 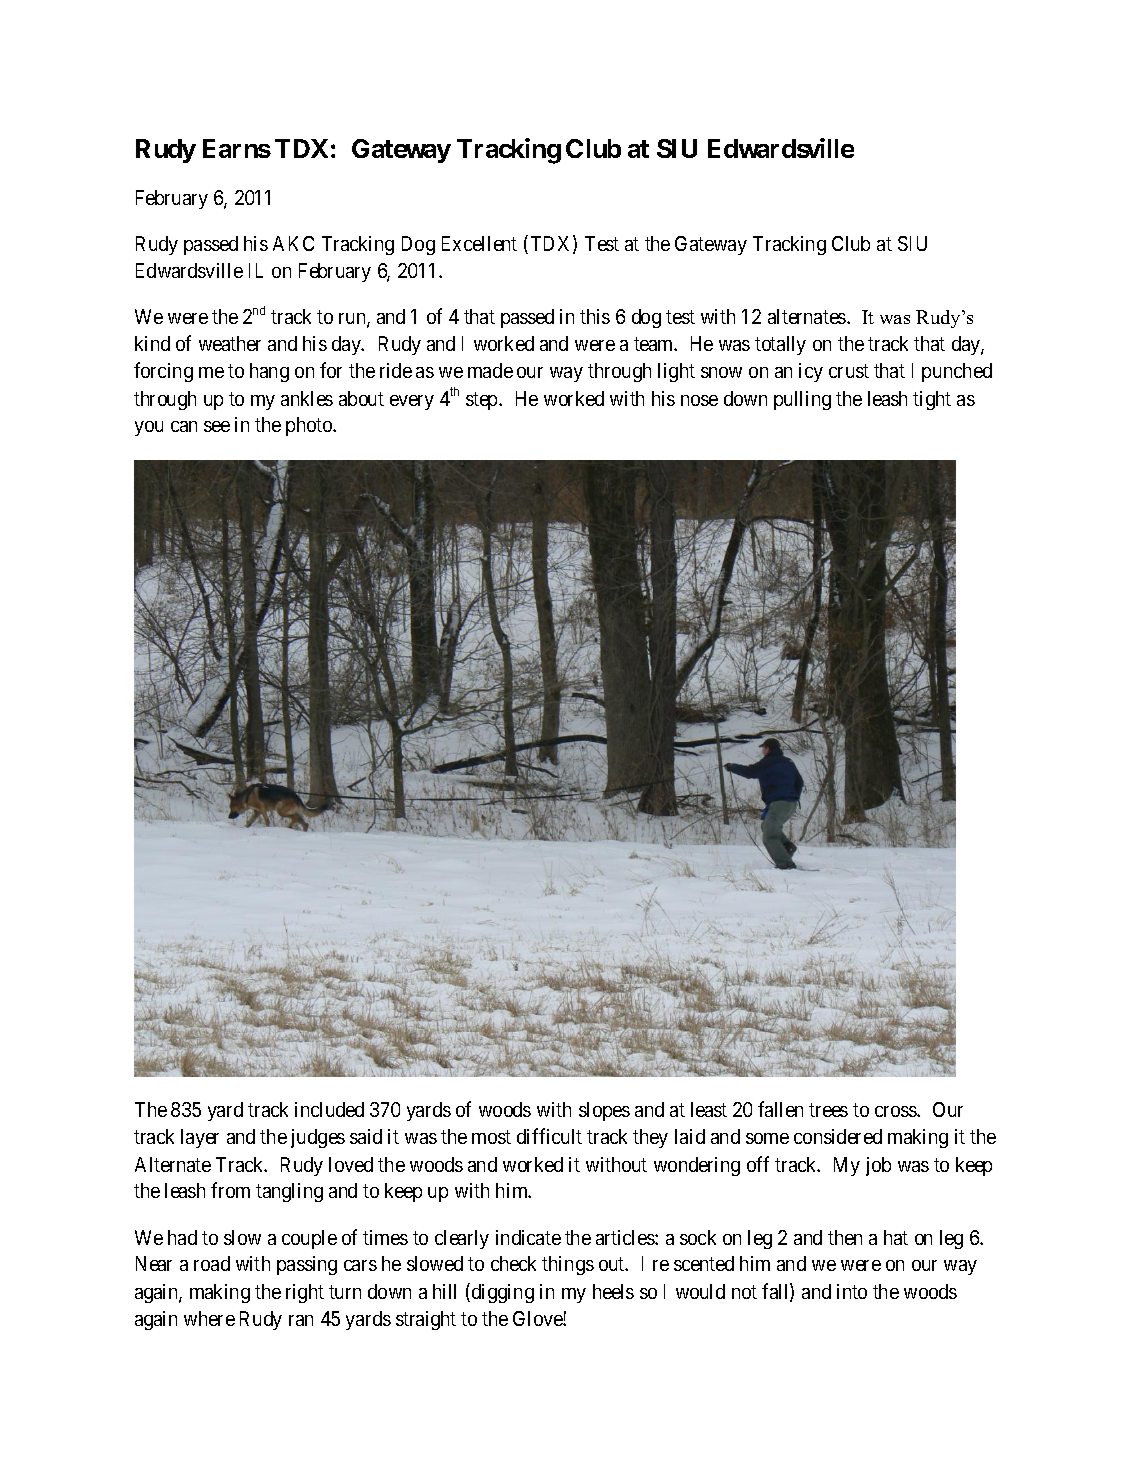 I want to click on road, so click(x=212, y=1263).
